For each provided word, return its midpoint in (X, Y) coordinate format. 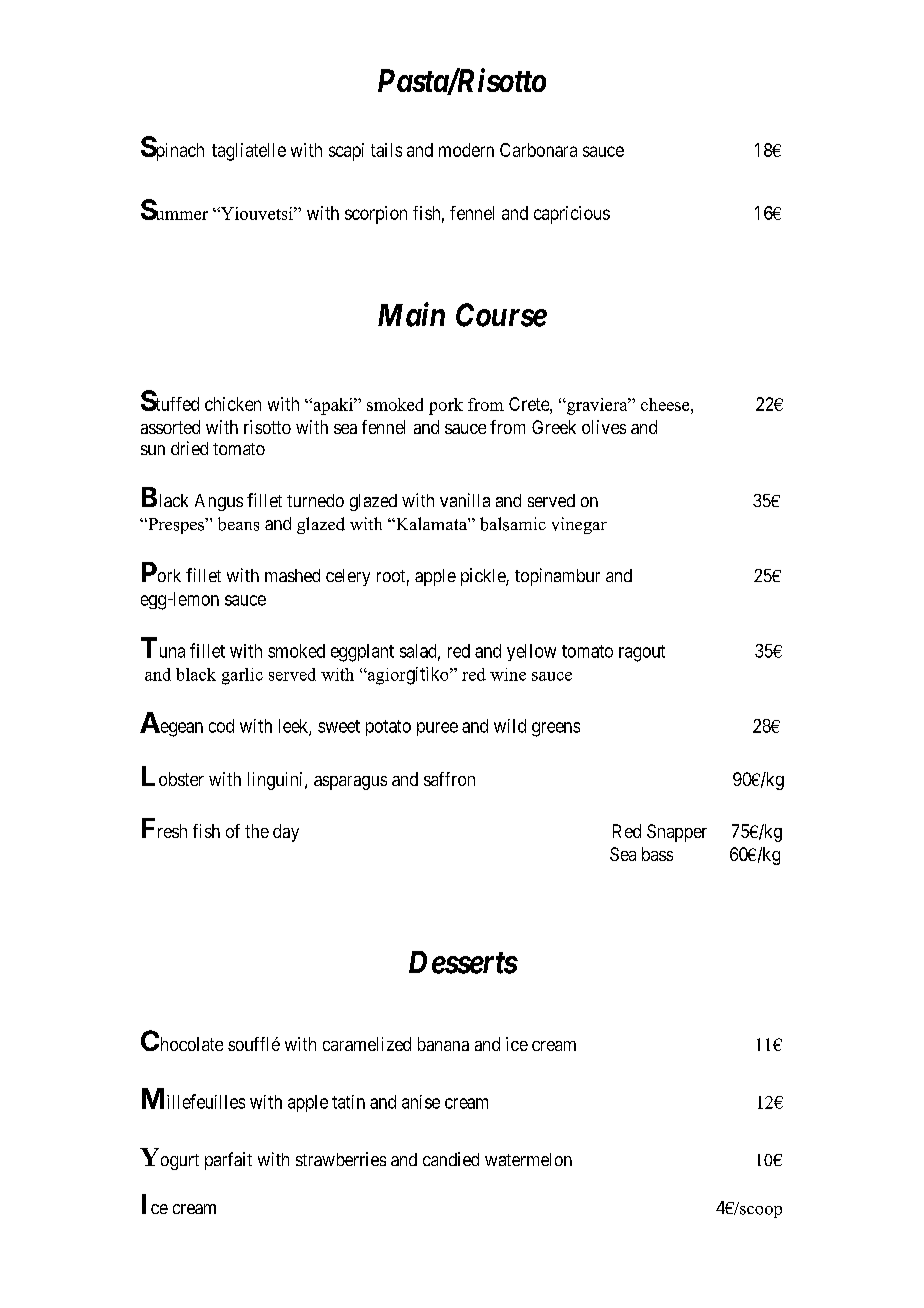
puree (437, 729)
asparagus (350, 783)
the (257, 831)
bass (657, 854)
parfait (228, 1161)
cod (221, 726)
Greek (554, 427)
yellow (531, 652)
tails (386, 150)
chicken (233, 404)
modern (466, 150)
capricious (572, 215)
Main (411, 315)
